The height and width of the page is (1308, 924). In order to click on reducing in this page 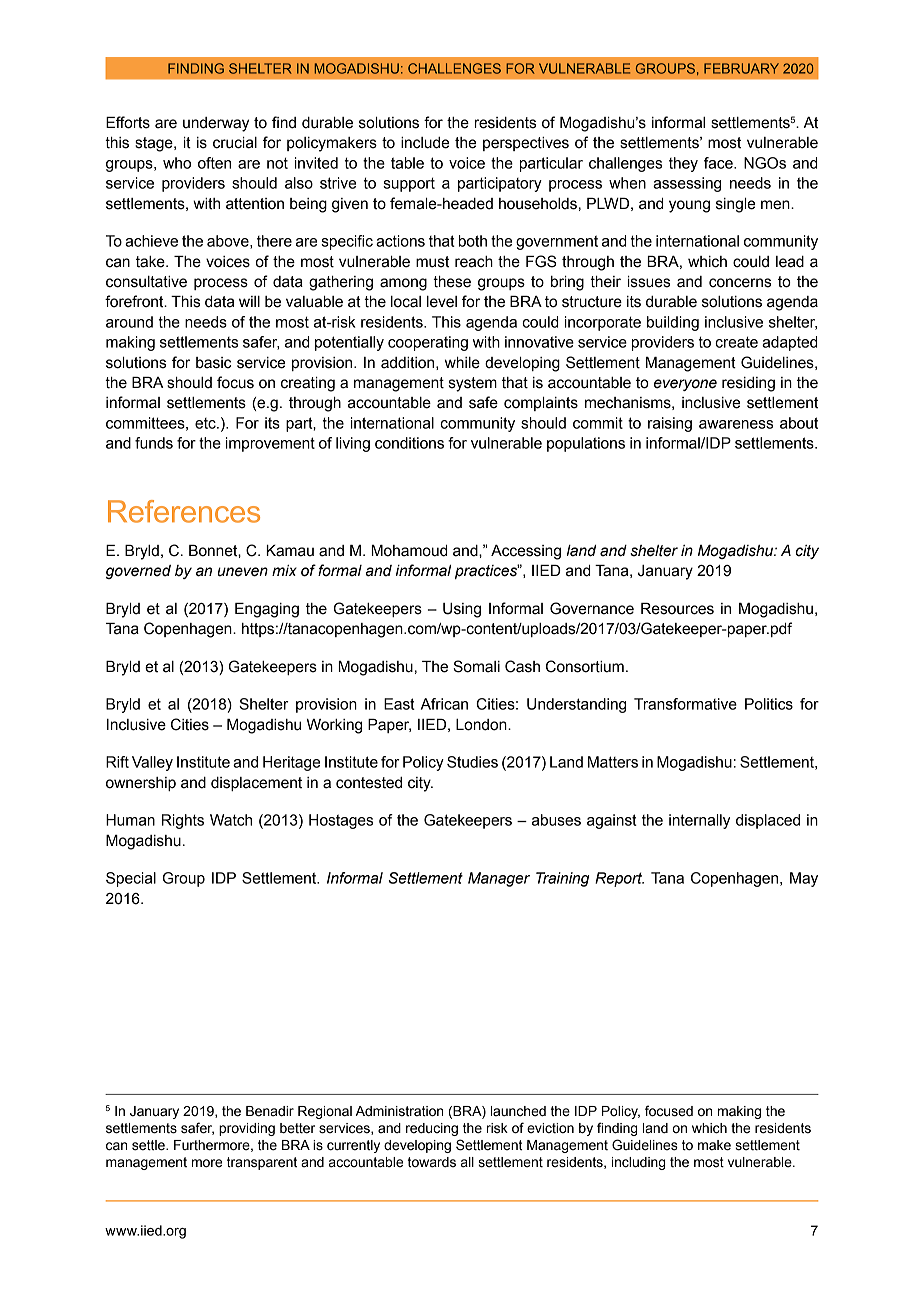, I will do `click(432, 1129)`.
